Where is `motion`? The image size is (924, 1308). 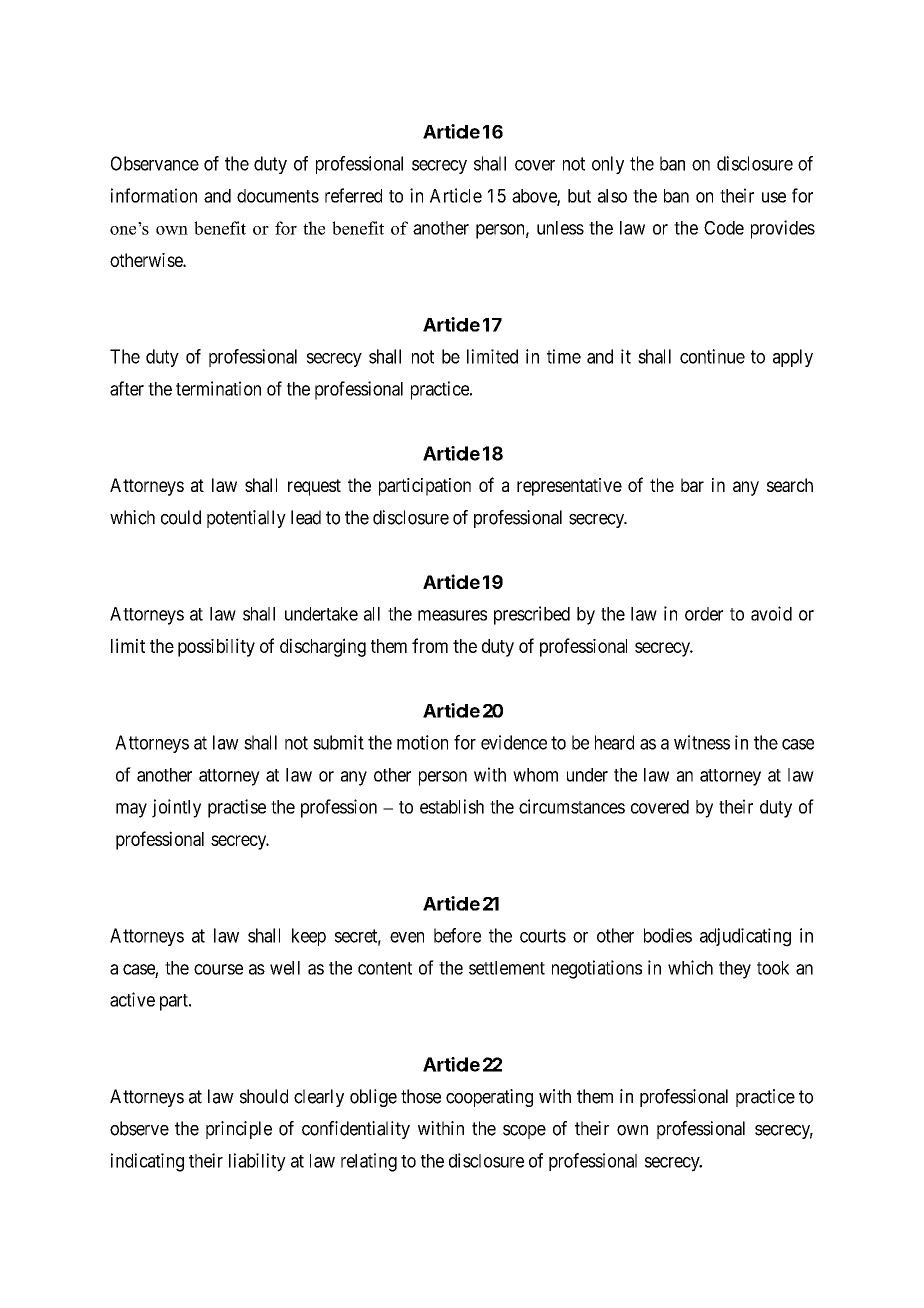
motion is located at coordinates (422, 742).
